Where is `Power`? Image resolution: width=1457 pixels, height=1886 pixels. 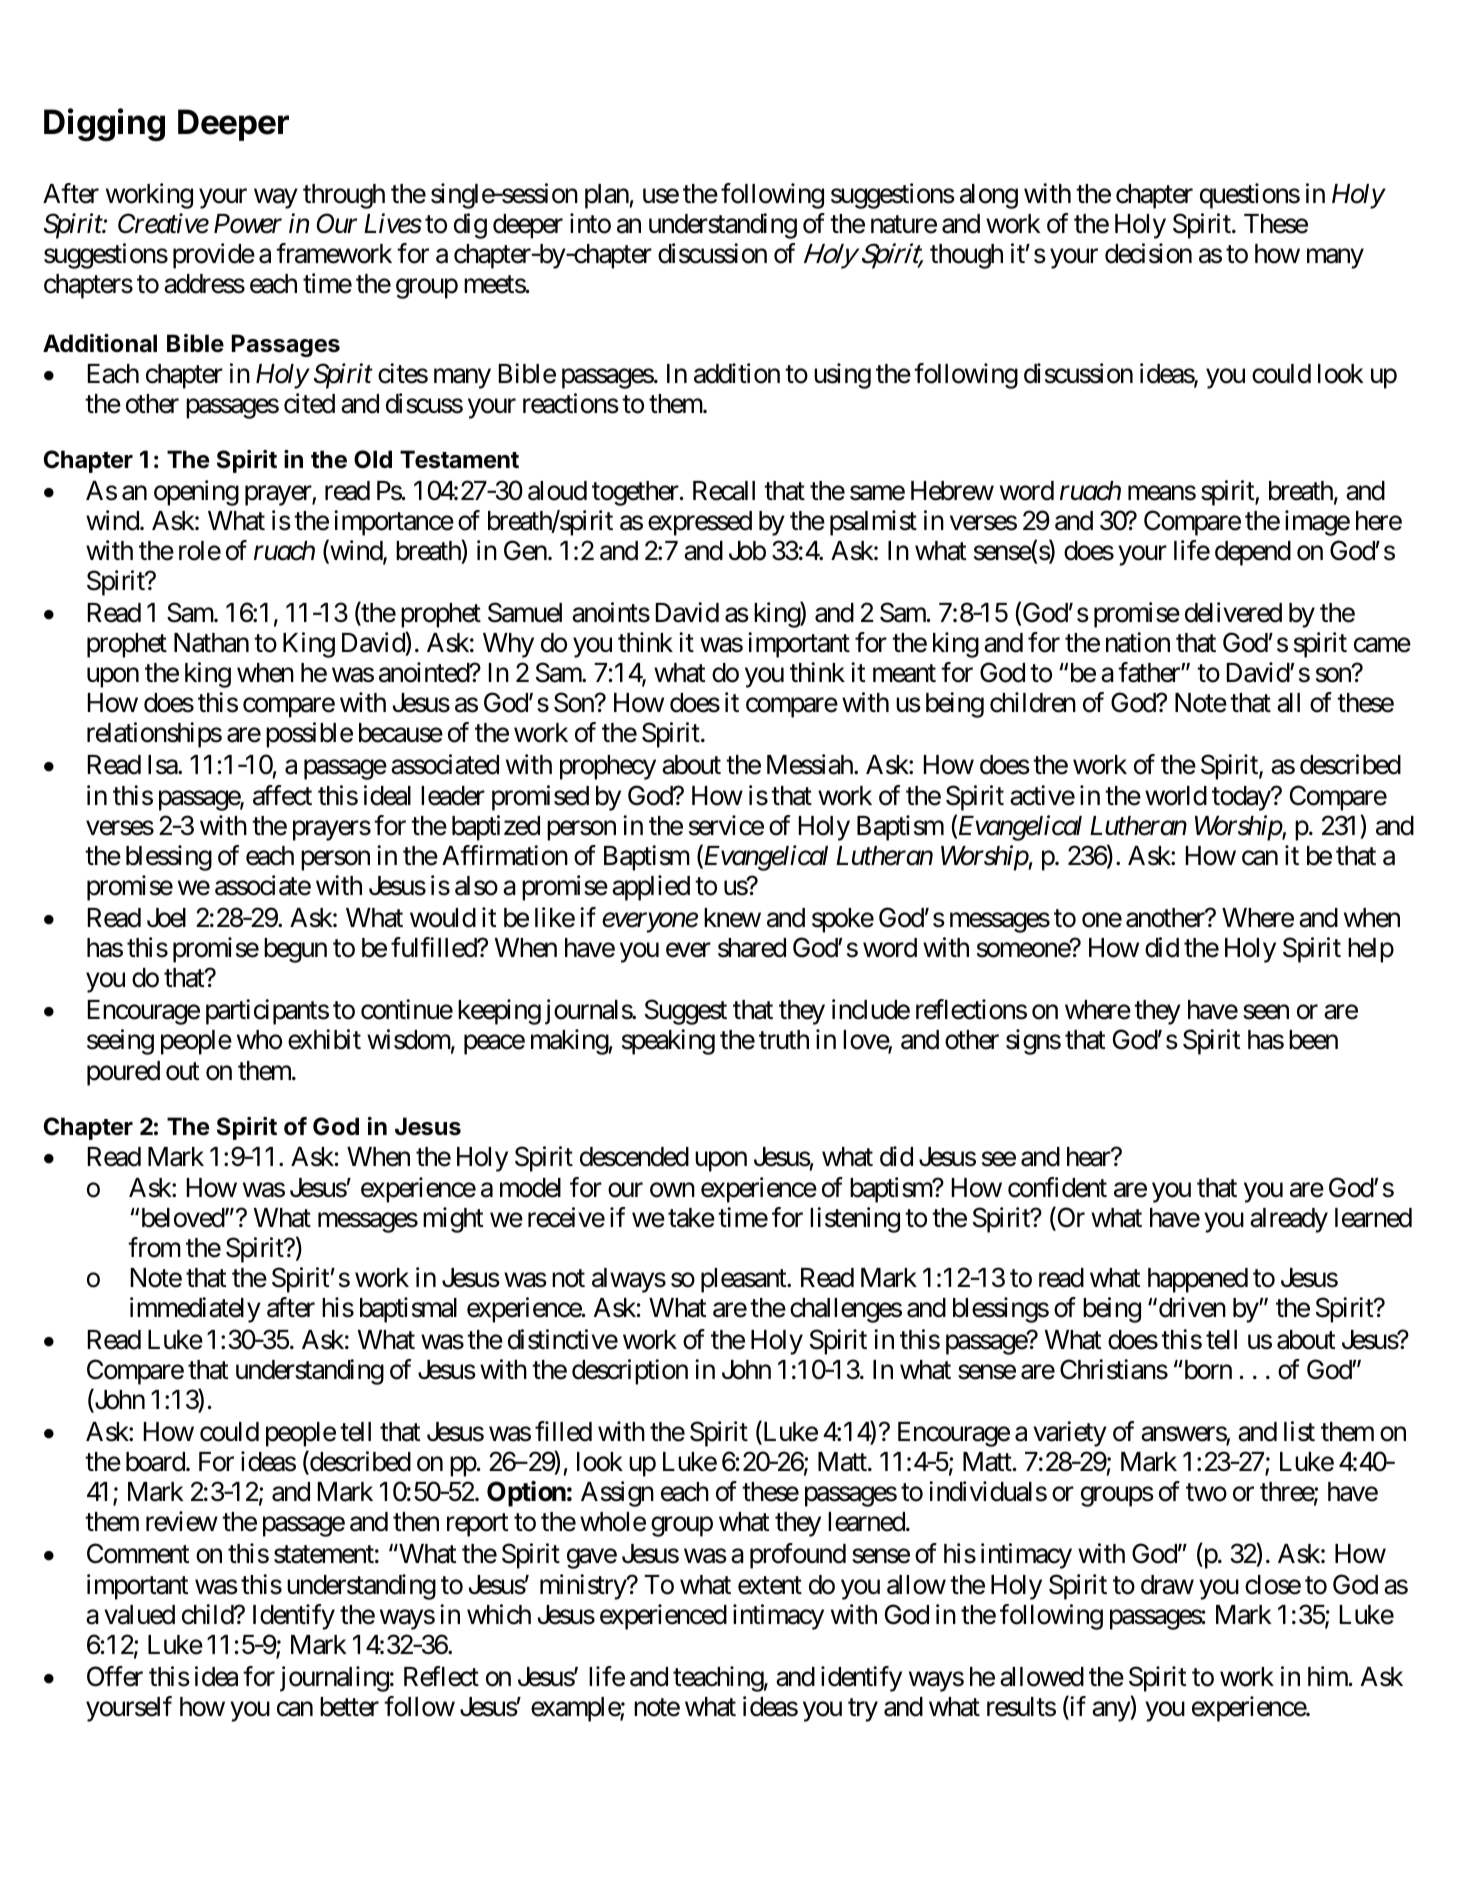
Power is located at coordinates (248, 224).
